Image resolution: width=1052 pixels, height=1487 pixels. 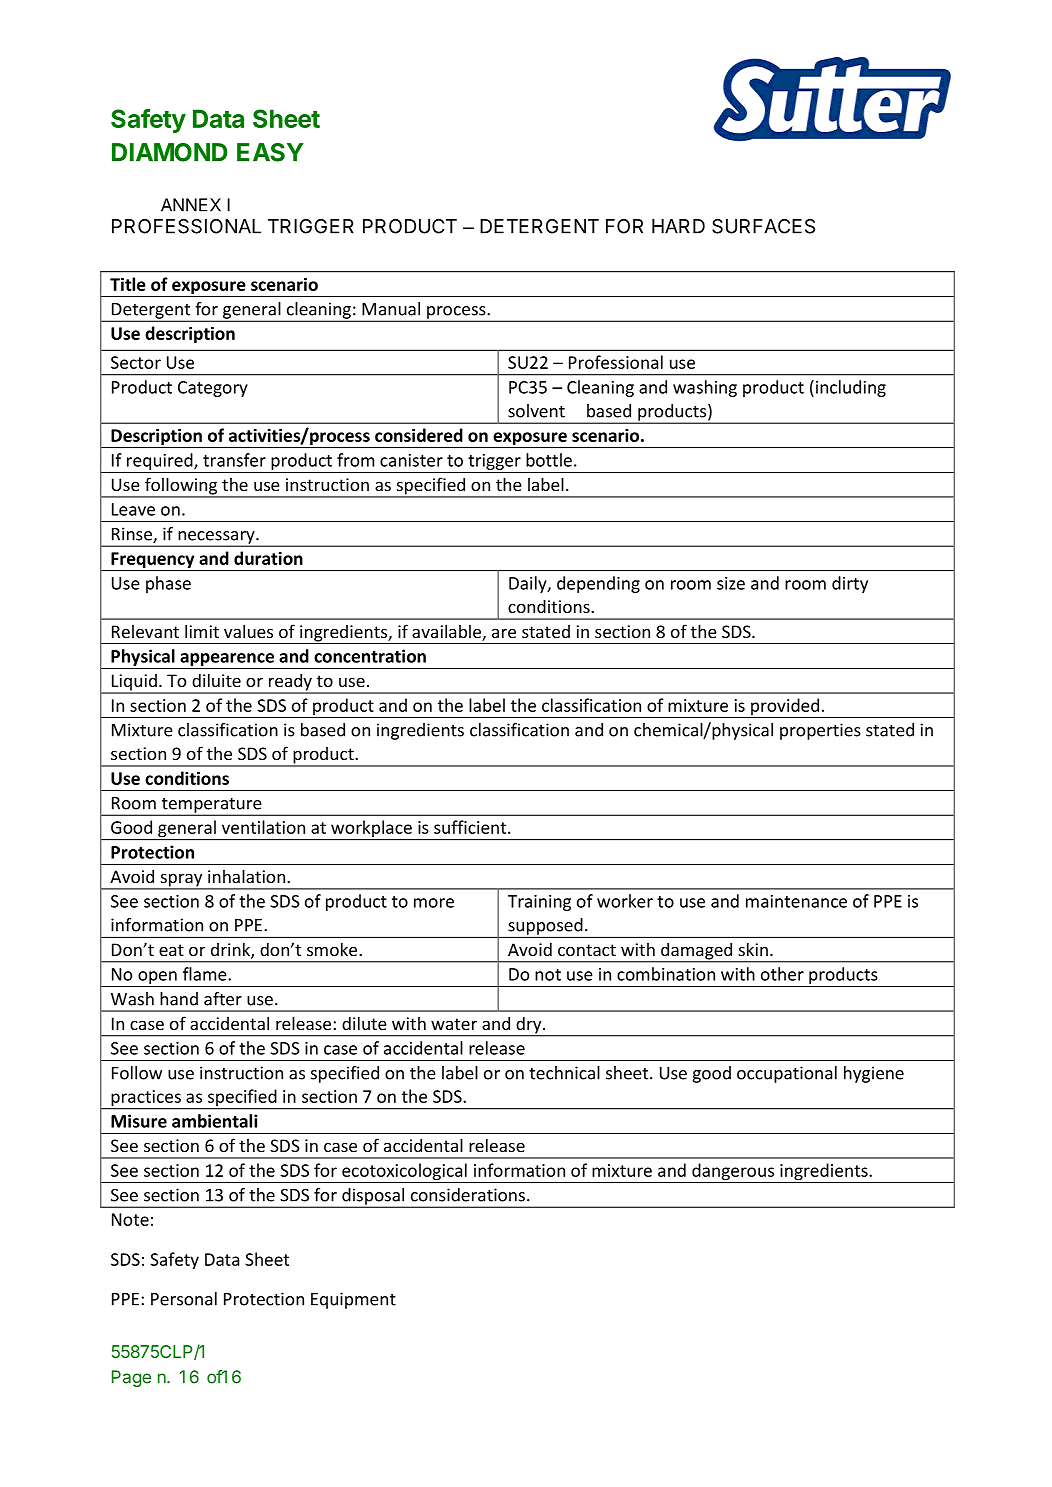 I want to click on occupational, so click(x=787, y=1074).
